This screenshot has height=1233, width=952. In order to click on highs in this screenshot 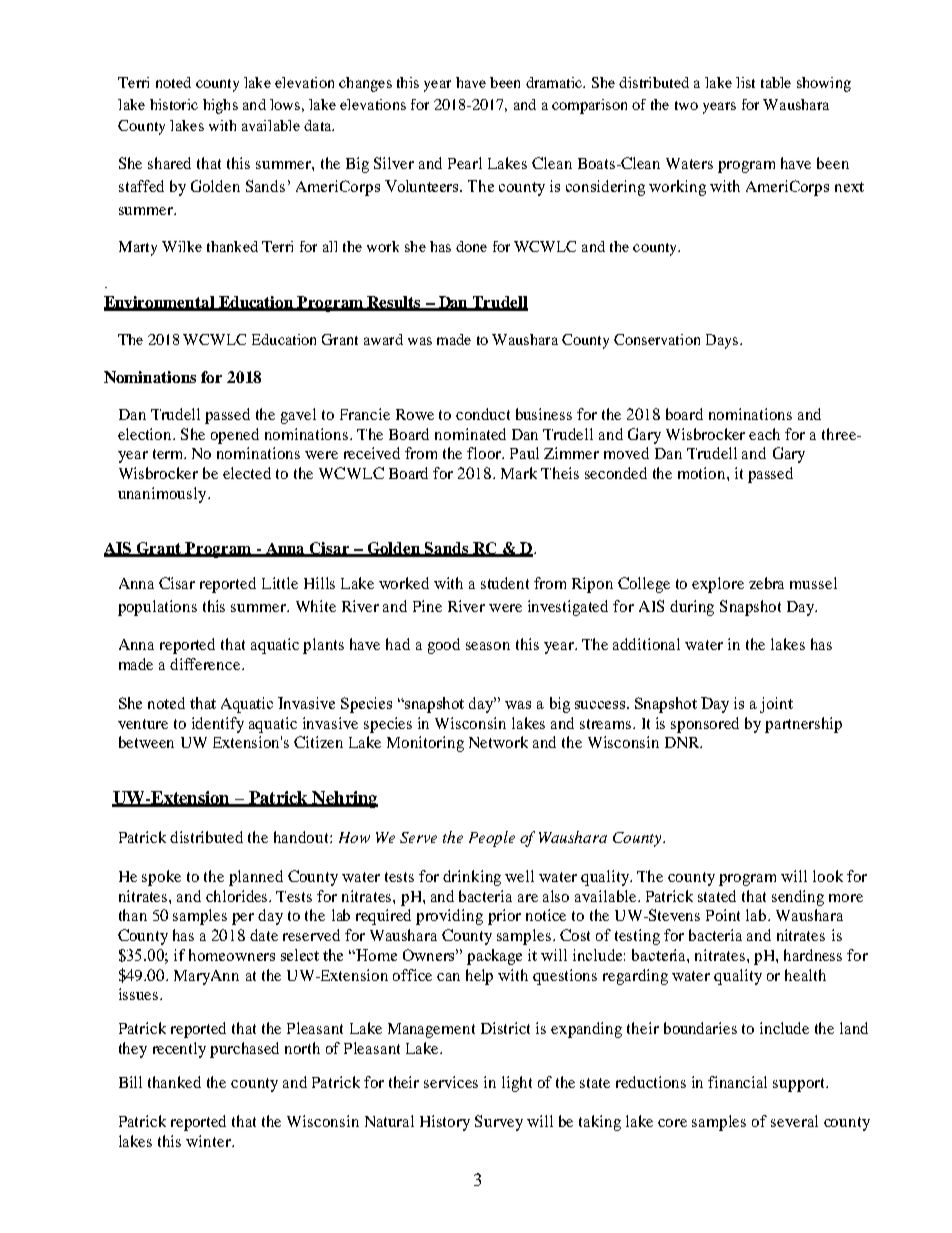, I will do `click(220, 106)`.
